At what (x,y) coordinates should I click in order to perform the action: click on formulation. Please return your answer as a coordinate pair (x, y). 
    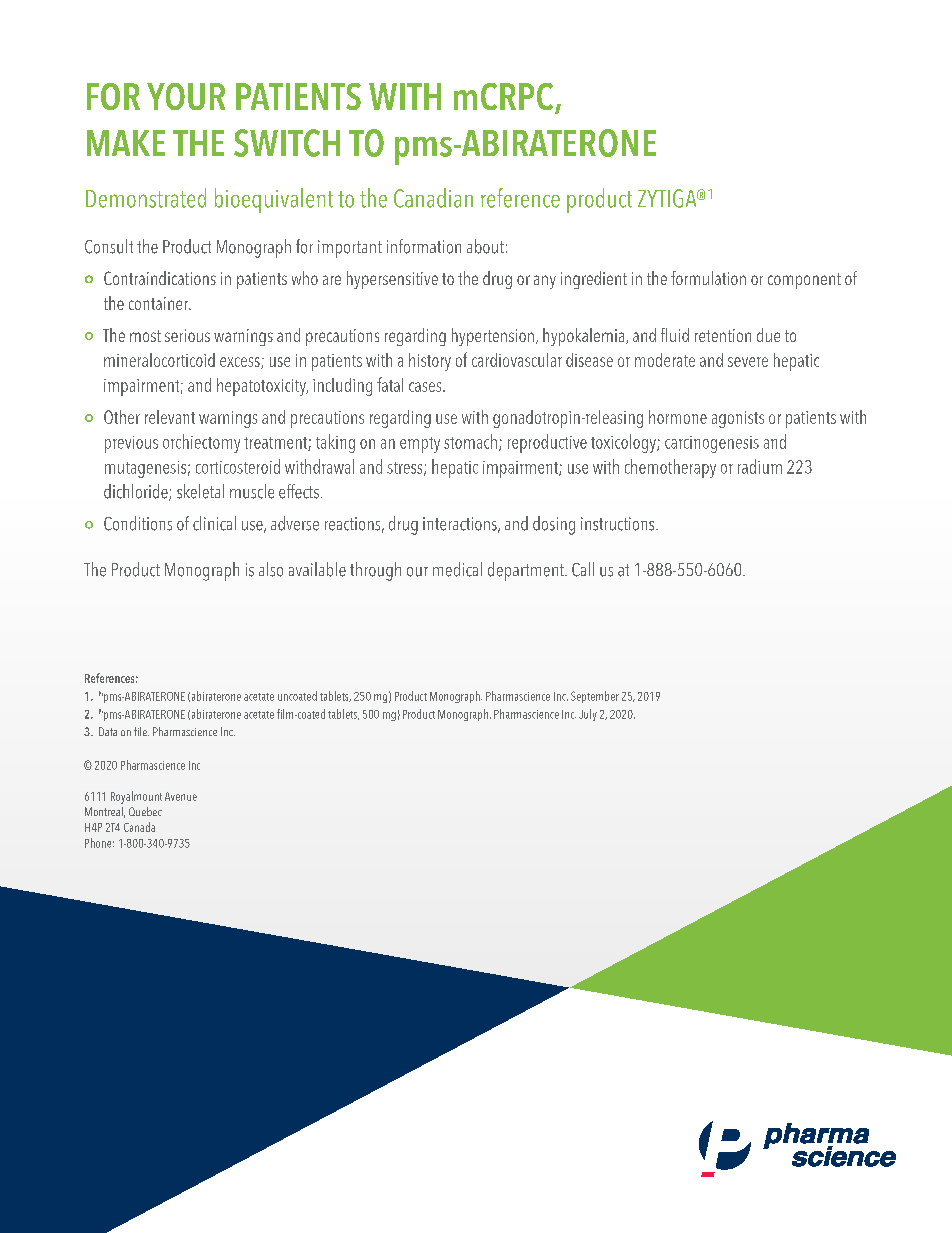
    Looking at the image, I should click on (708, 278).
